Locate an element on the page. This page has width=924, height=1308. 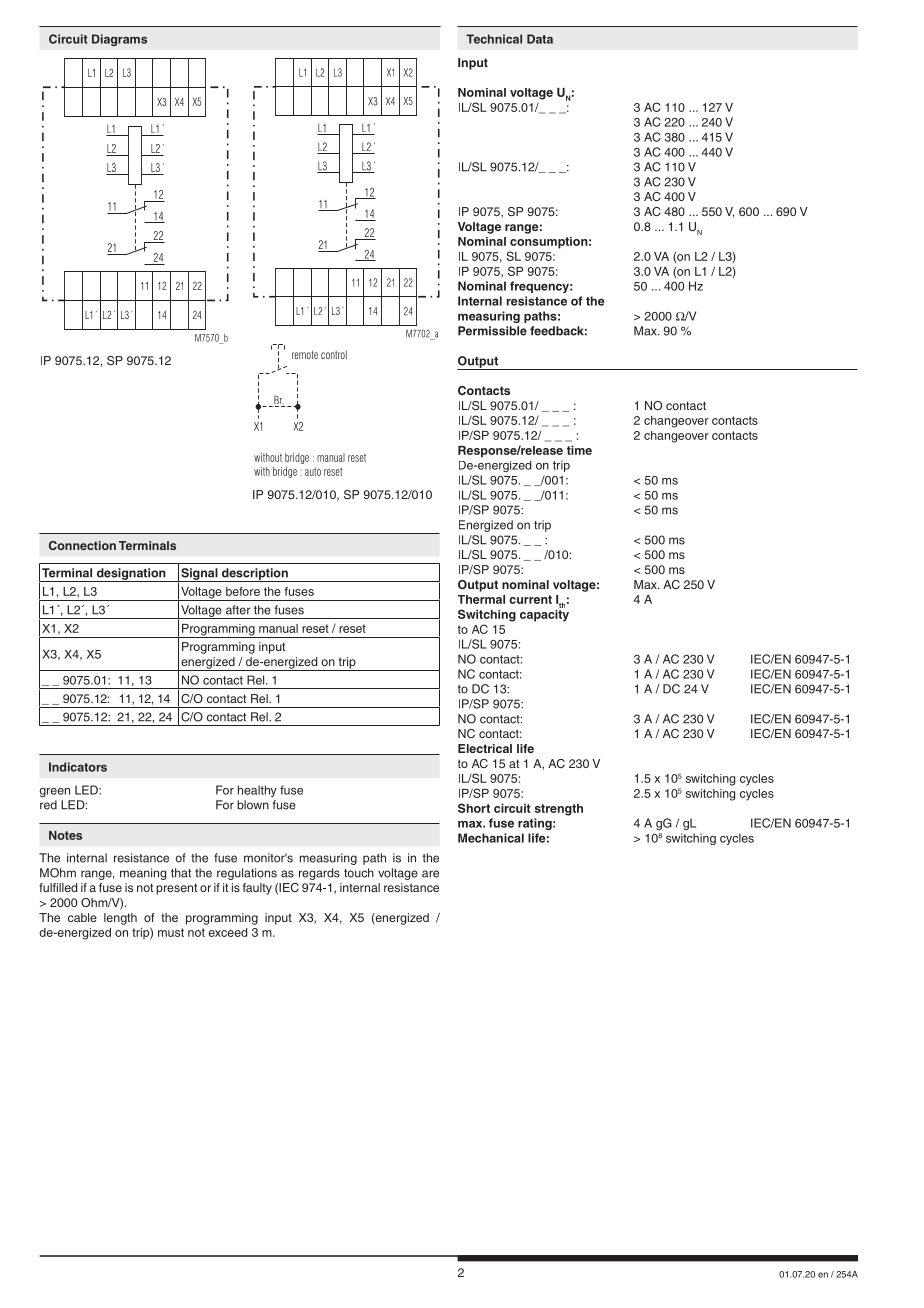
Connection is located at coordinates (82, 545).
